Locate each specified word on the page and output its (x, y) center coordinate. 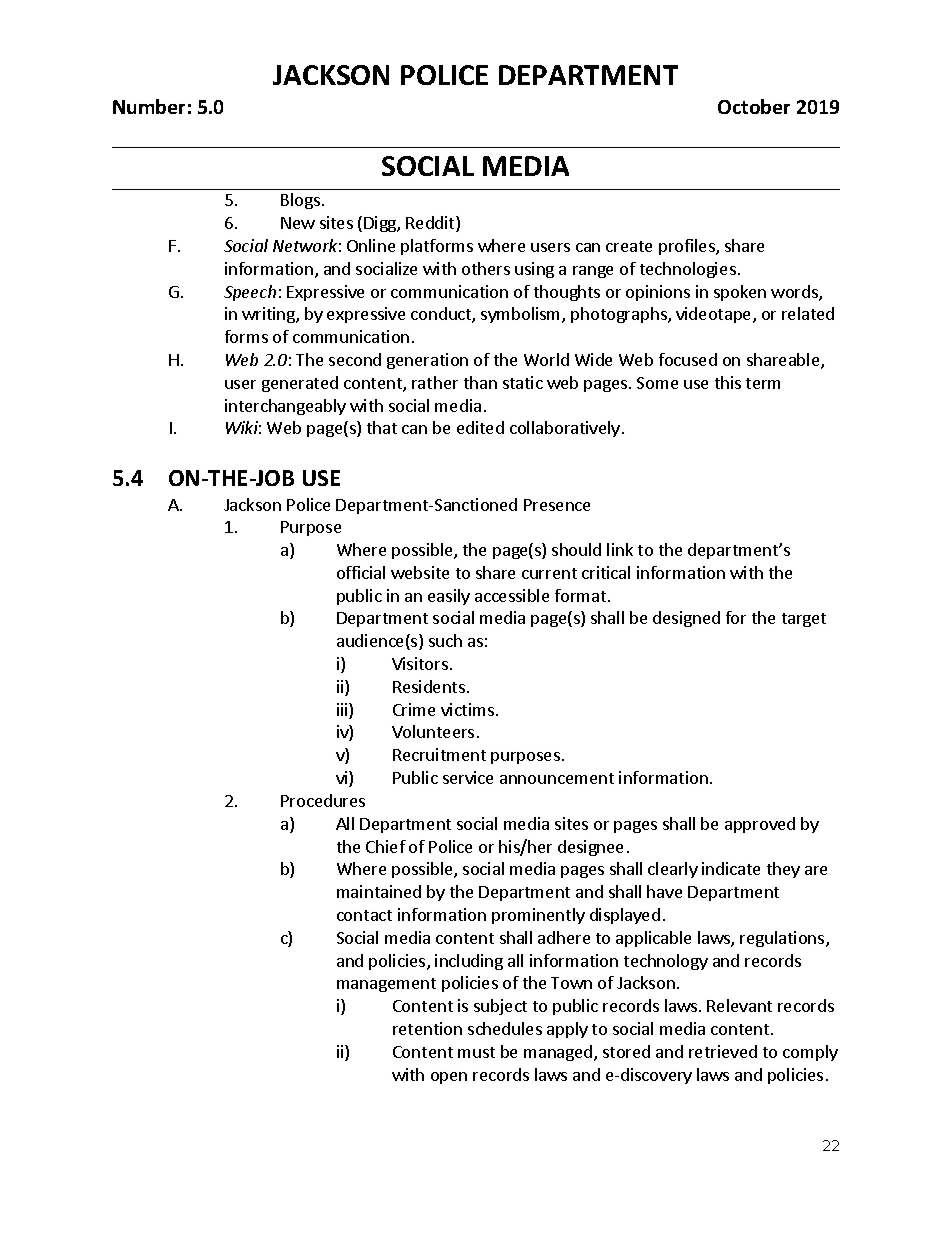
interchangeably (285, 407)
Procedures (323, 800)
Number (149, 106)
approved (760, 825)
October (754, 106)
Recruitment (439, 754)
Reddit (431, 224)
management (386, 985)
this (728, 382)
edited (480, 427)
